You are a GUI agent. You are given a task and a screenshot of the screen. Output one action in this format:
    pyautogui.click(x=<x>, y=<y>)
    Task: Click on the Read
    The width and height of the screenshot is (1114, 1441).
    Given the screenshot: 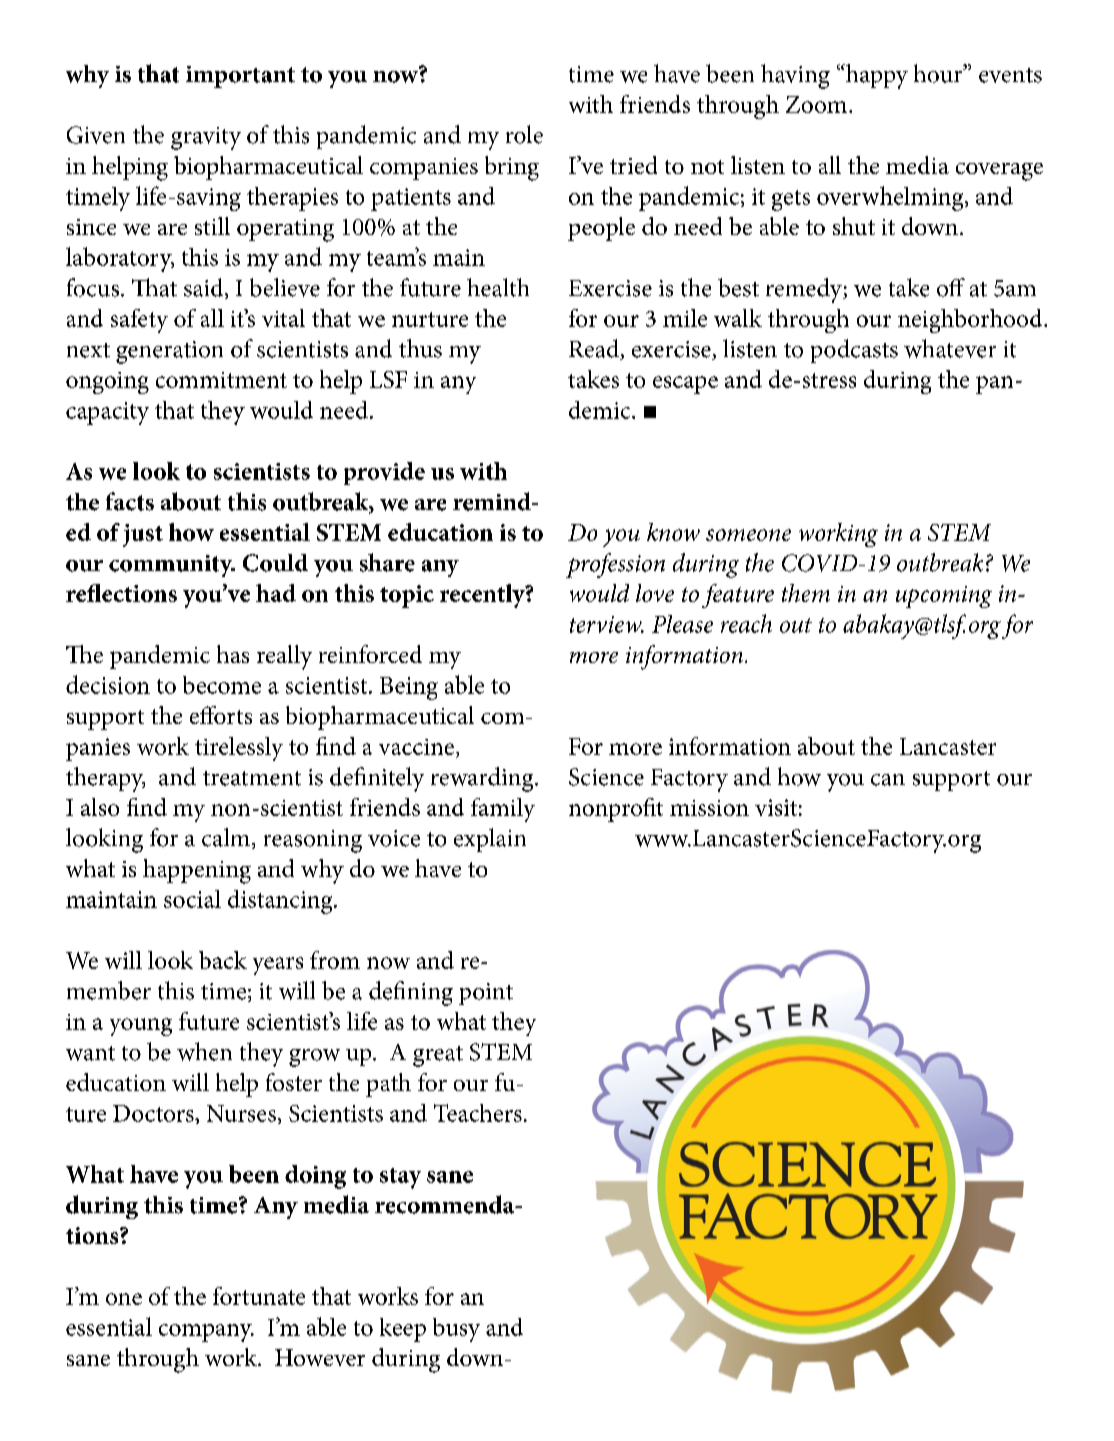 What is the action you would take?
    pyautogui.click(x=595, y=349)
